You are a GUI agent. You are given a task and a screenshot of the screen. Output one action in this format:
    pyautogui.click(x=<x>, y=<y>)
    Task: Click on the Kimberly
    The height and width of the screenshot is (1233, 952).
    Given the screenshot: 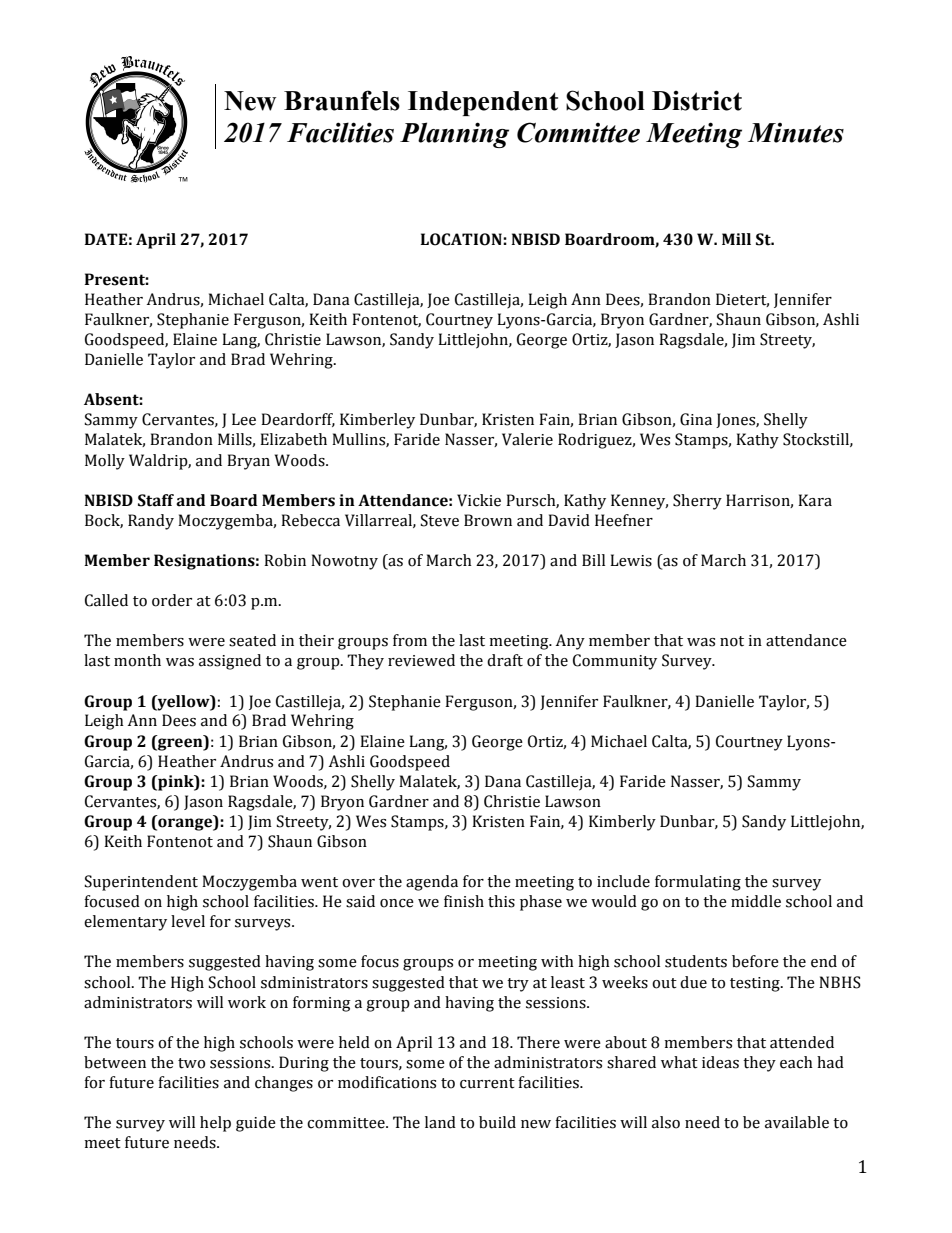 What is the action you would take?
    pyautogui.click(x=622, y=823)
